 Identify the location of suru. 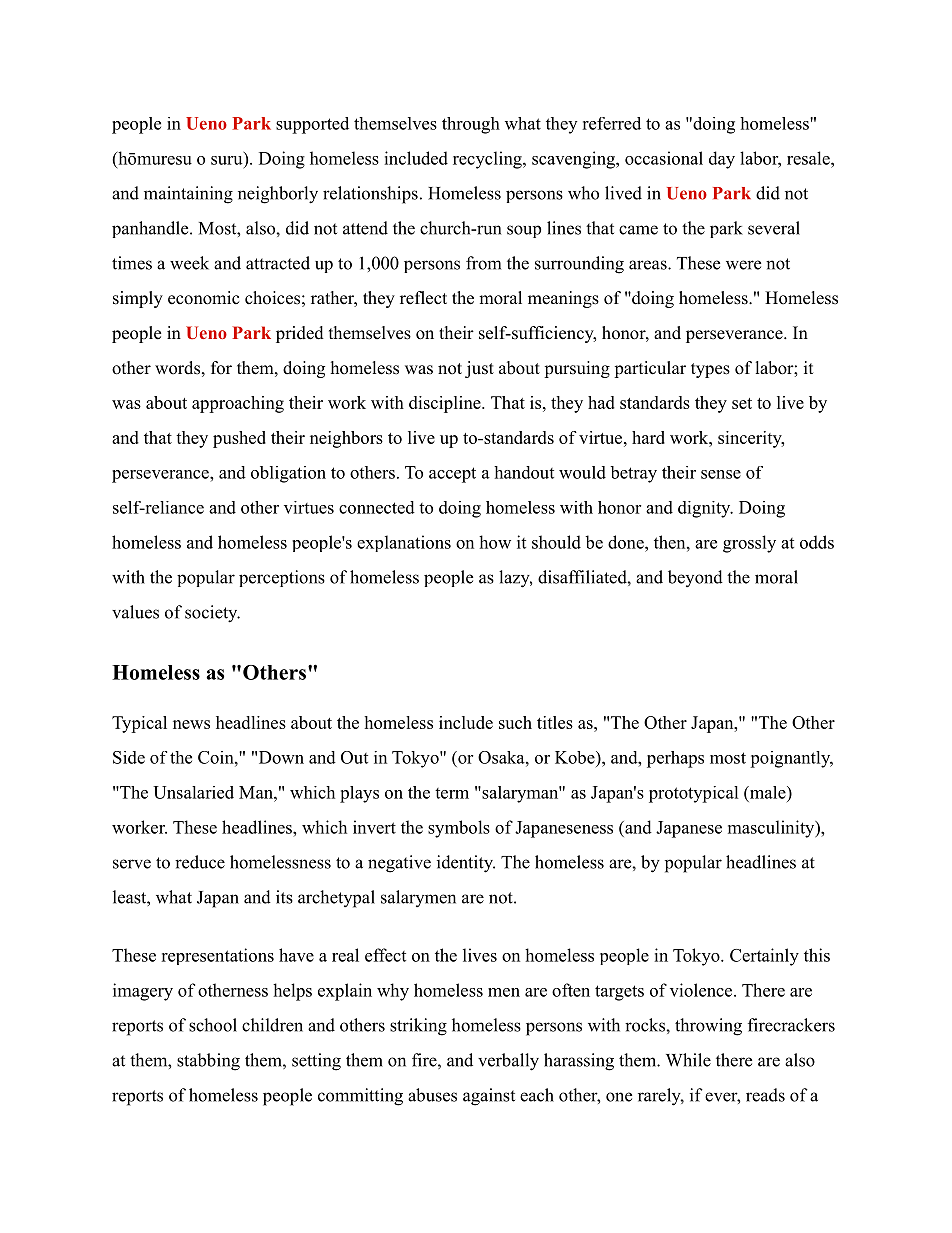
(228, 159).
